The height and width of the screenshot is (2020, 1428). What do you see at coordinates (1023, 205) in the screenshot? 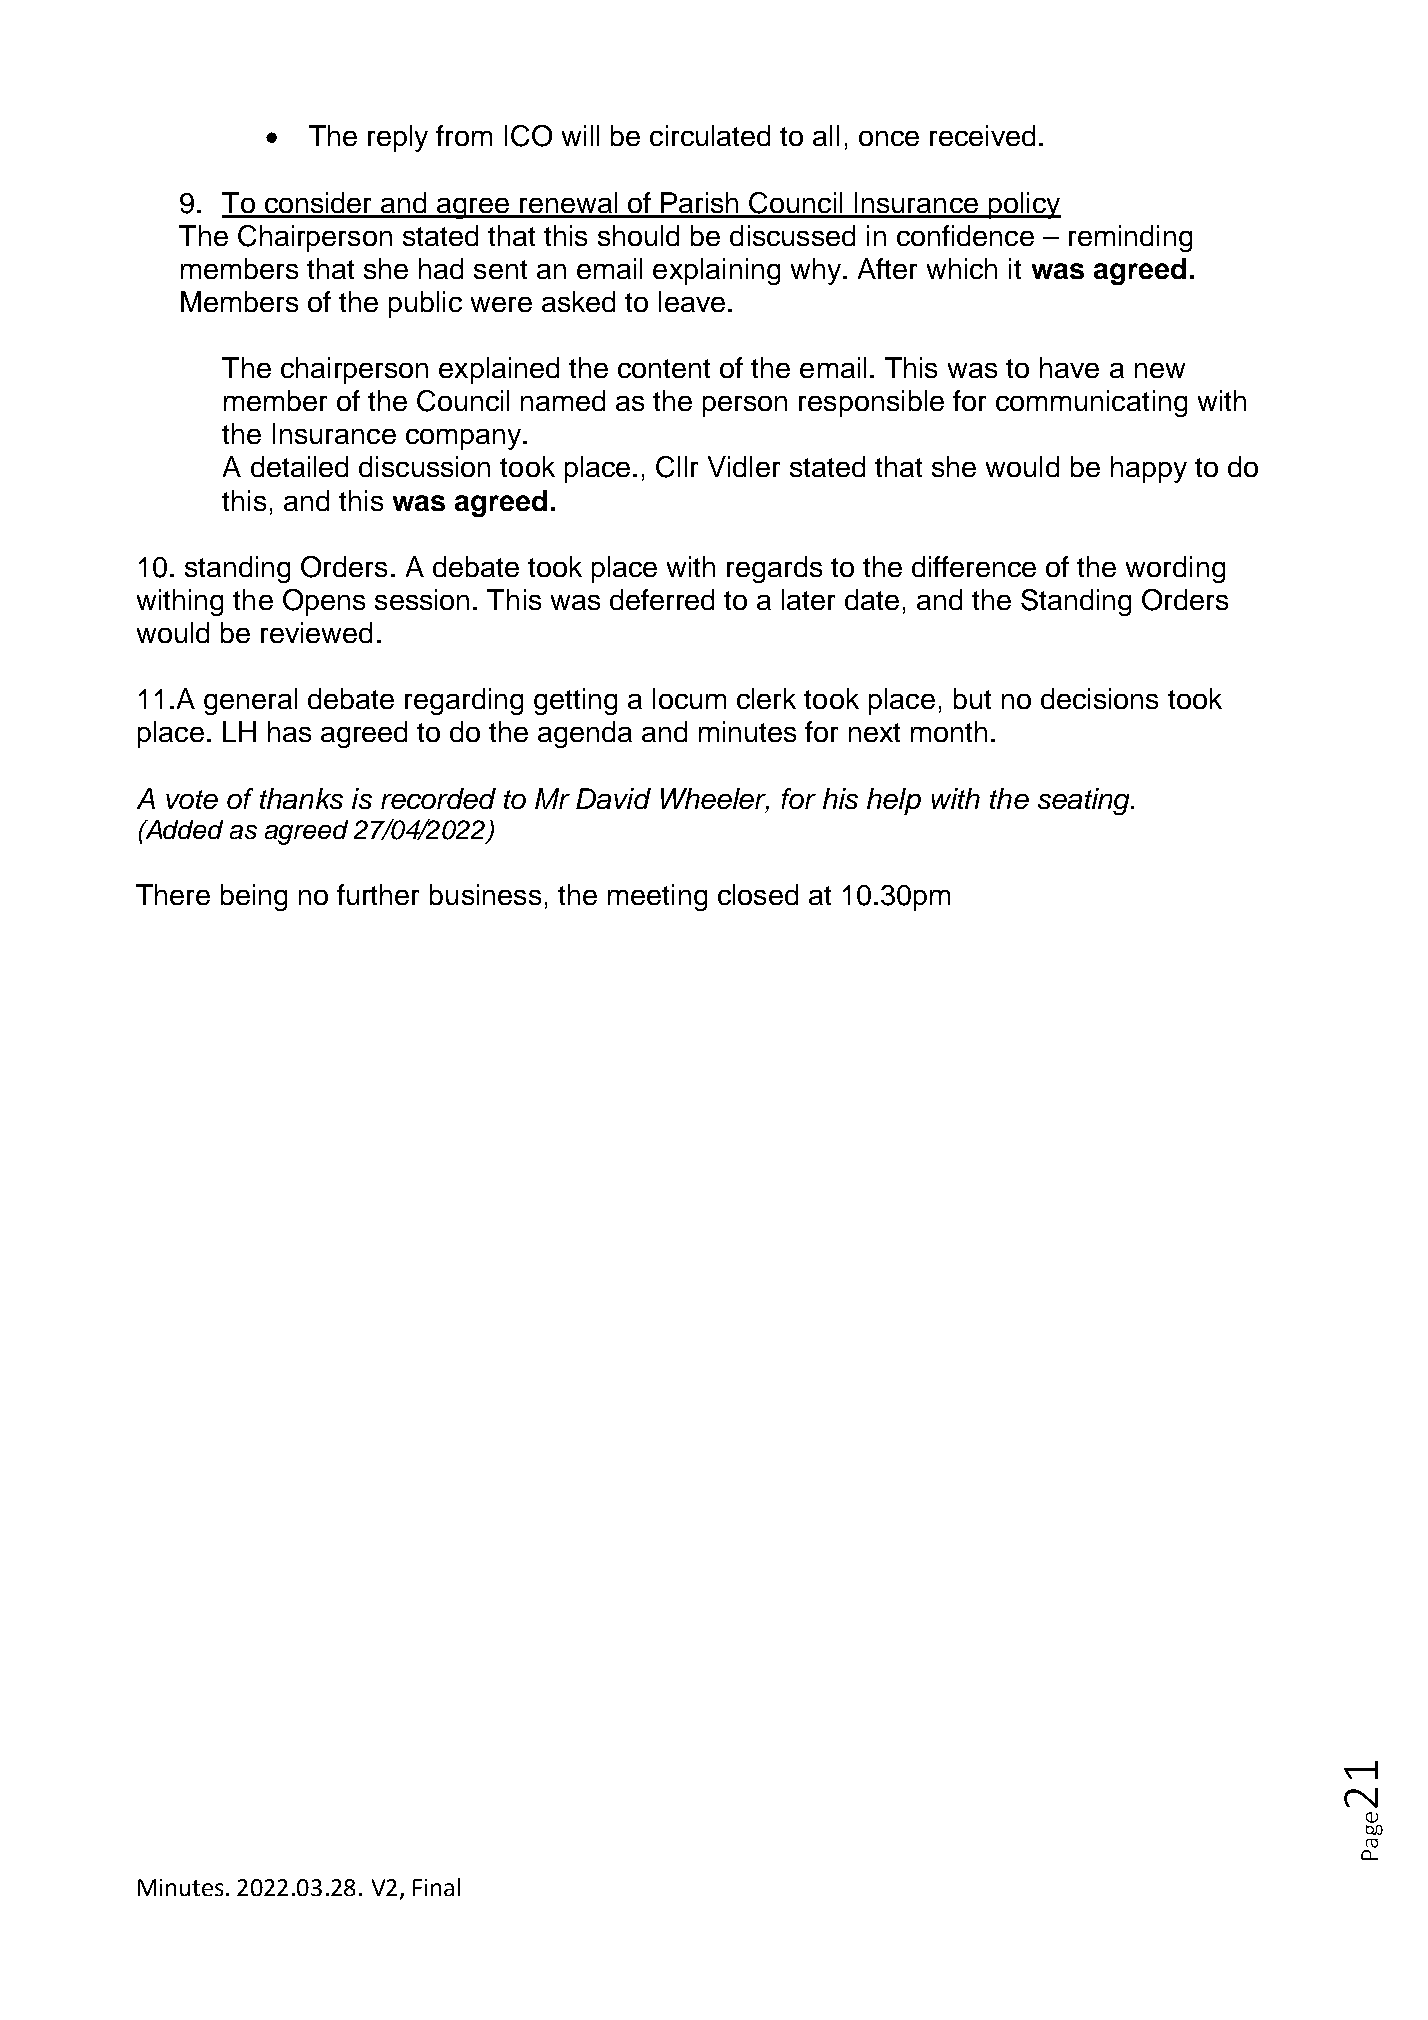
I see `policy` at bounding box center [1023, 205].
